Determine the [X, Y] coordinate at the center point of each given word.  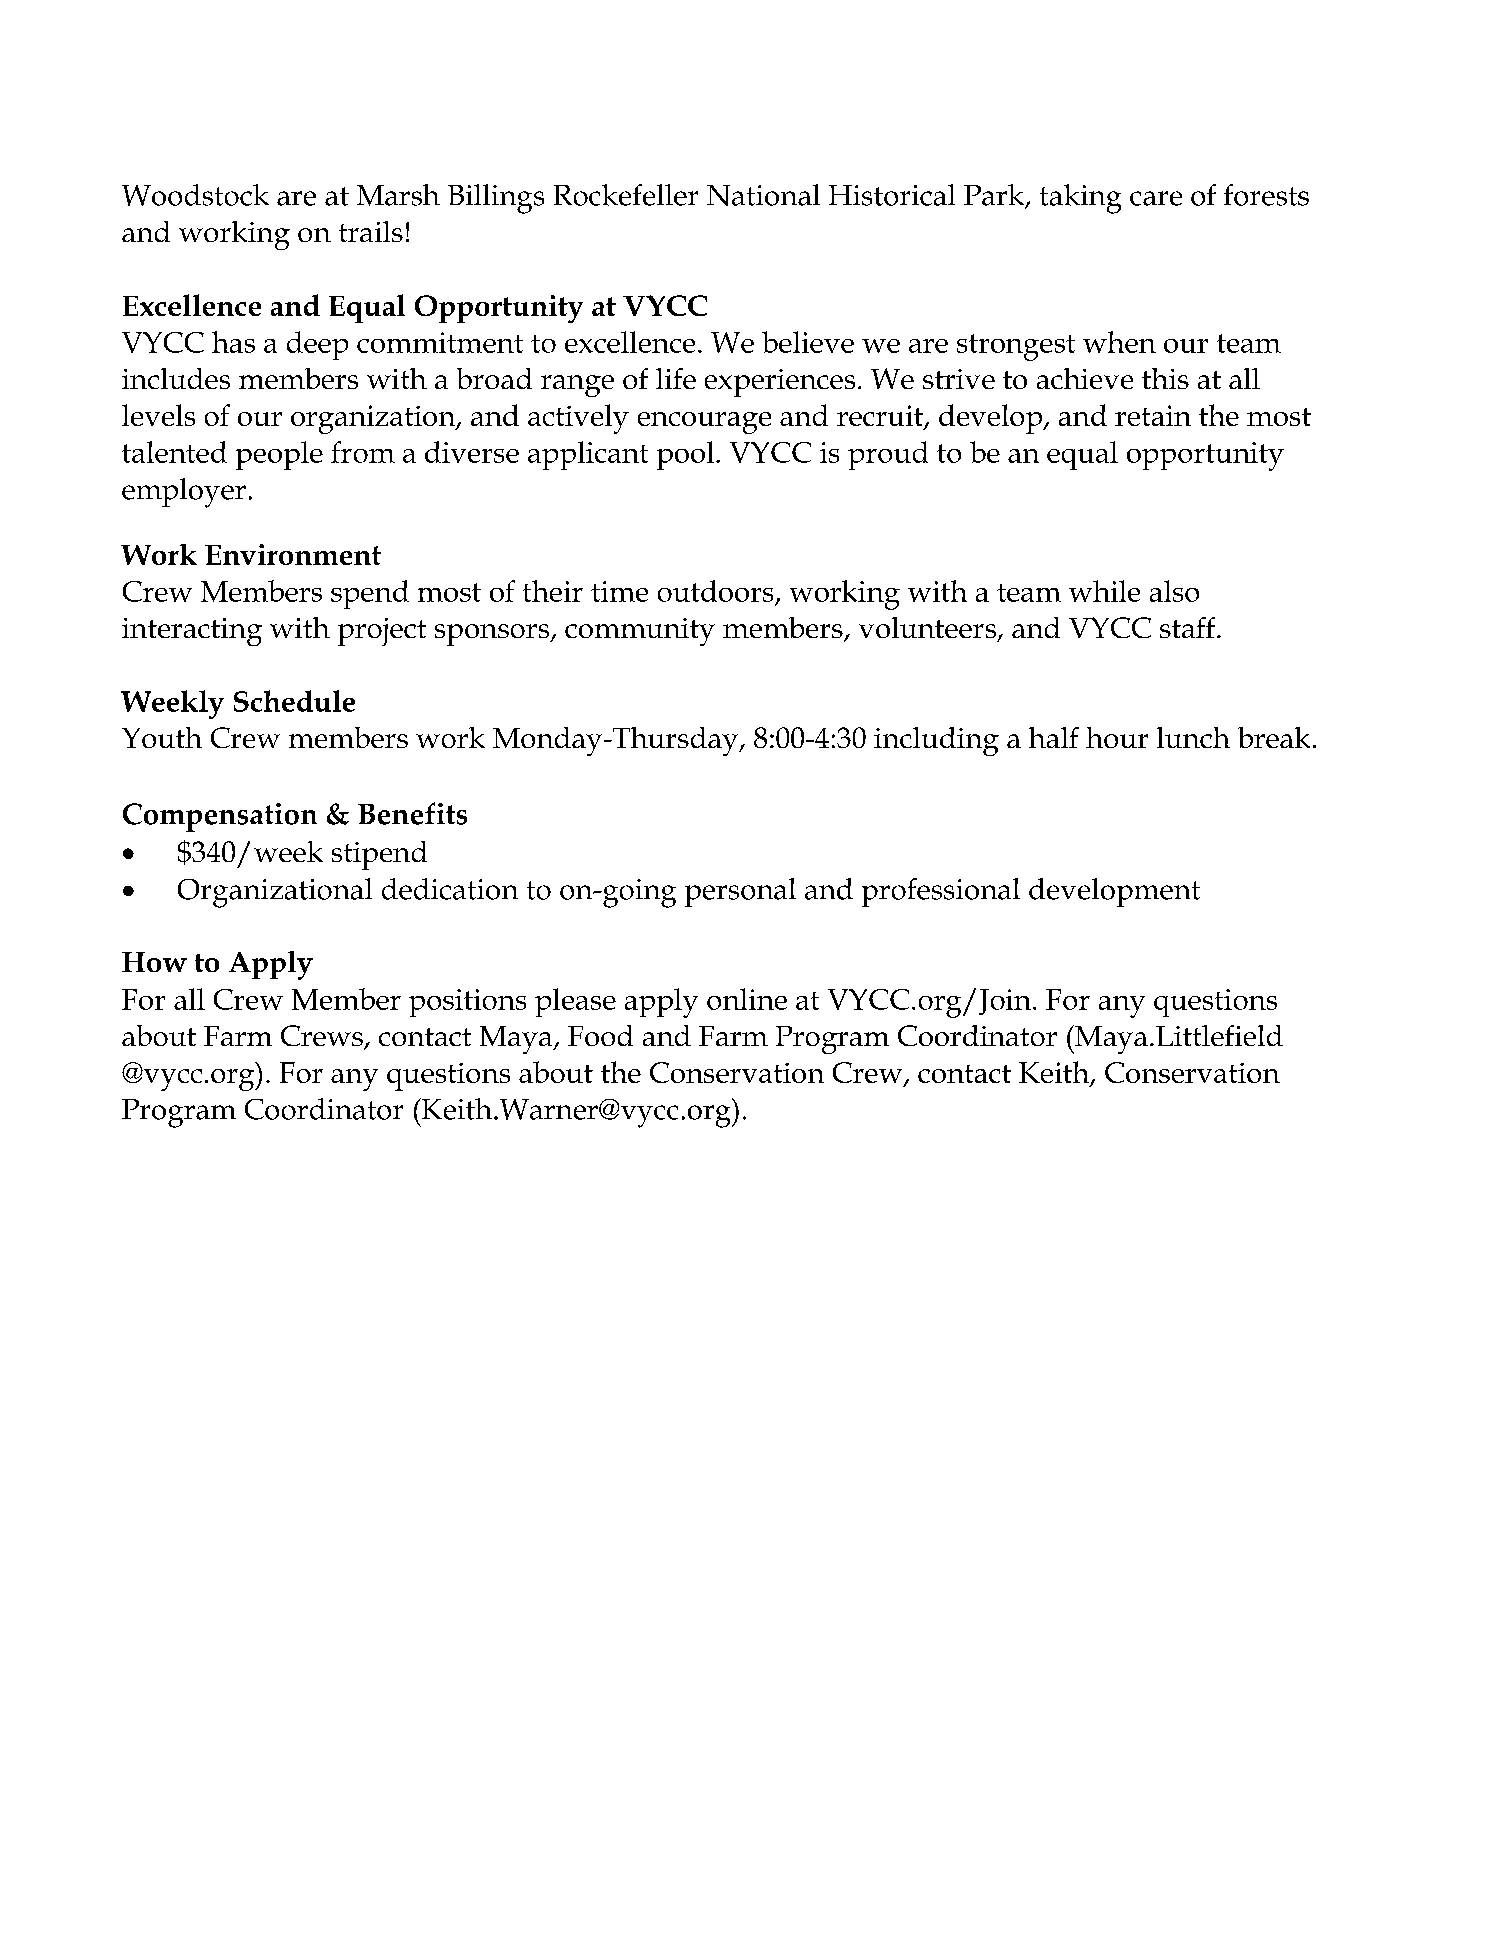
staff [1189, 627]
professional [941, 892]
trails [371, 231]
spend [370, 594]
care [1156, 198]
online [747, 999]
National [763, 195]
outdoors [715, 591]
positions [467, 1003]
